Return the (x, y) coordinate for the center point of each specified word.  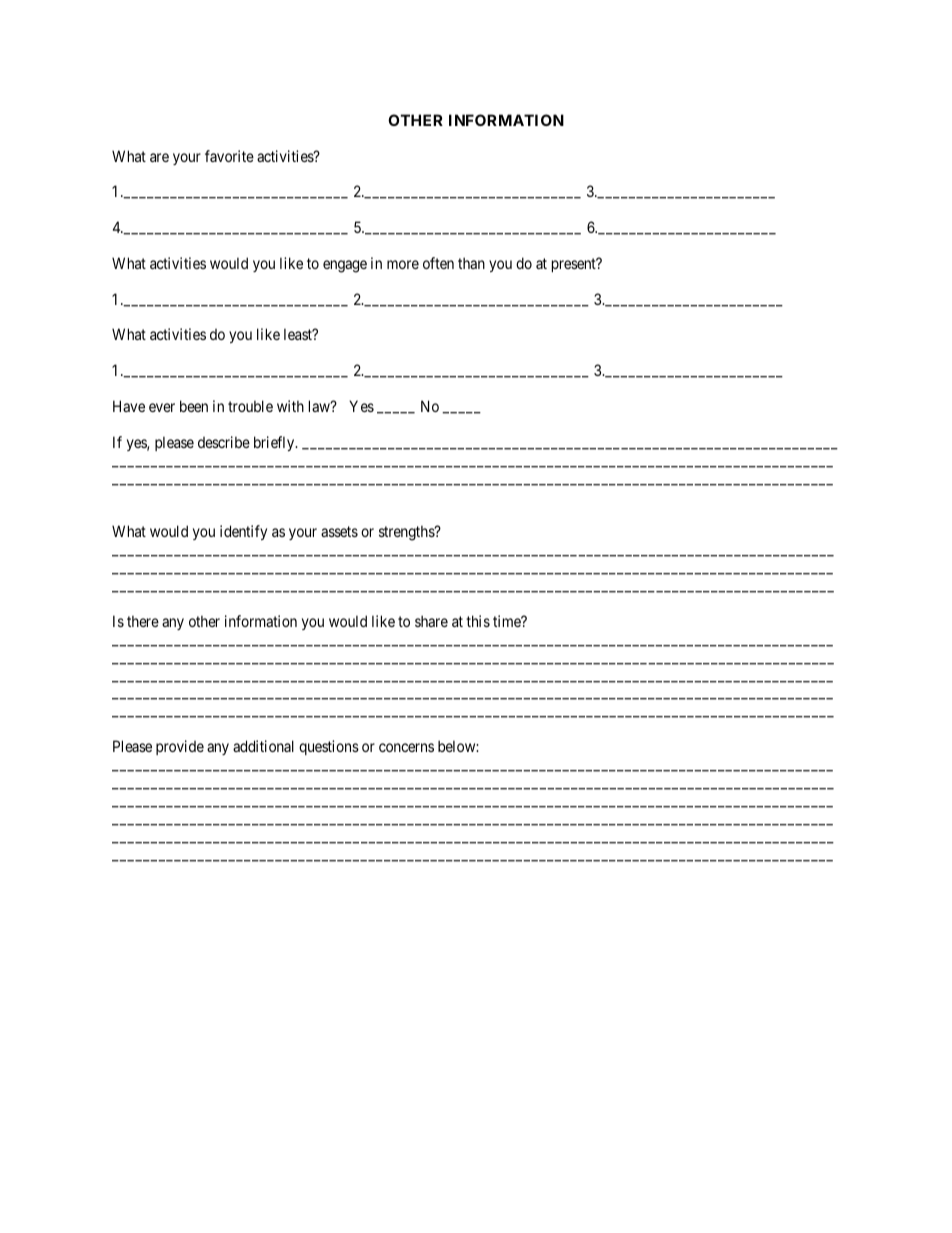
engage (345, 266)
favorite (229, 156)
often (438, 263)
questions (329, 747)
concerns (406, 747)
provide (180, 747)
